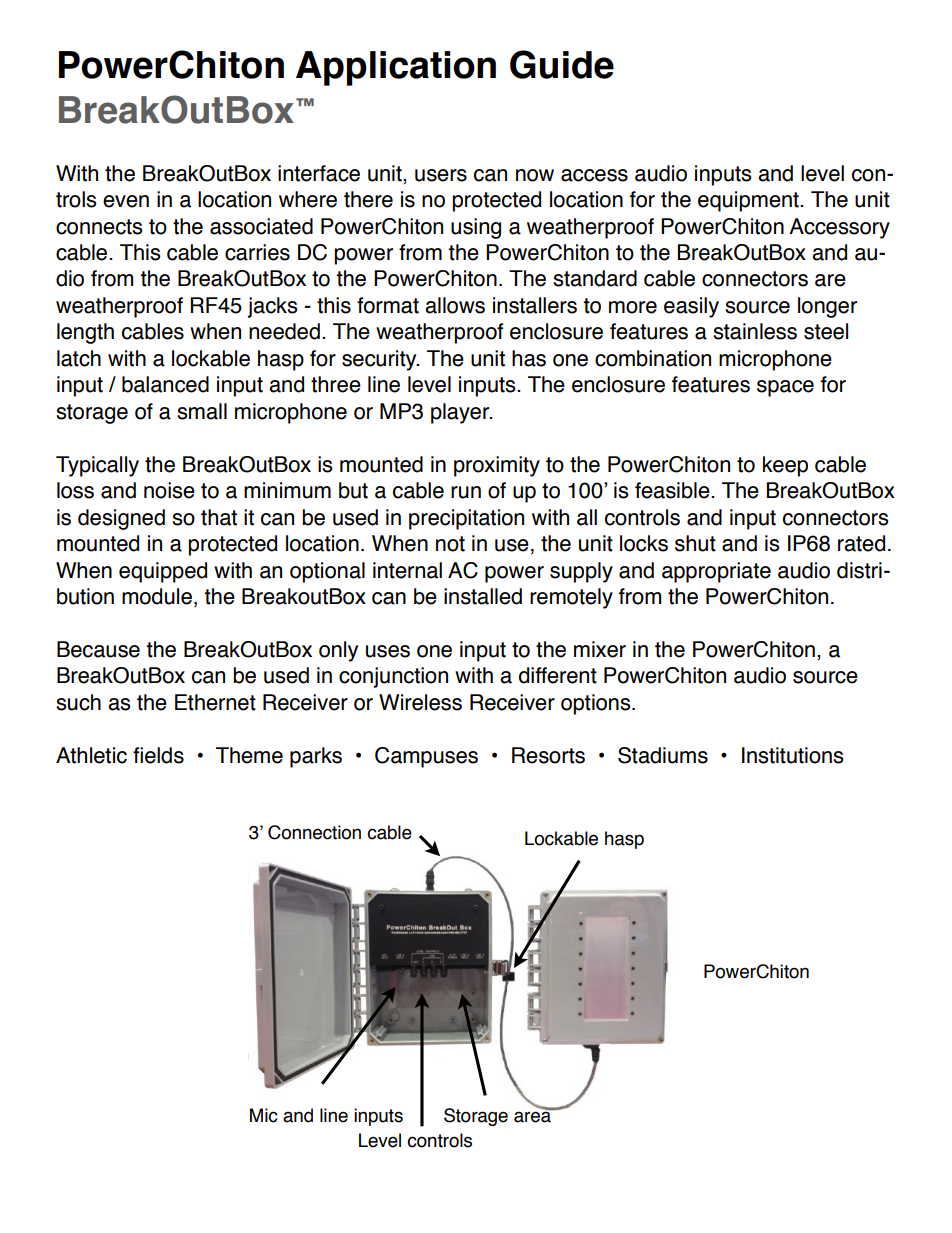  Describe the element at coordinates (793, 755) in the screenshot. I see `Institutions` at that location.
